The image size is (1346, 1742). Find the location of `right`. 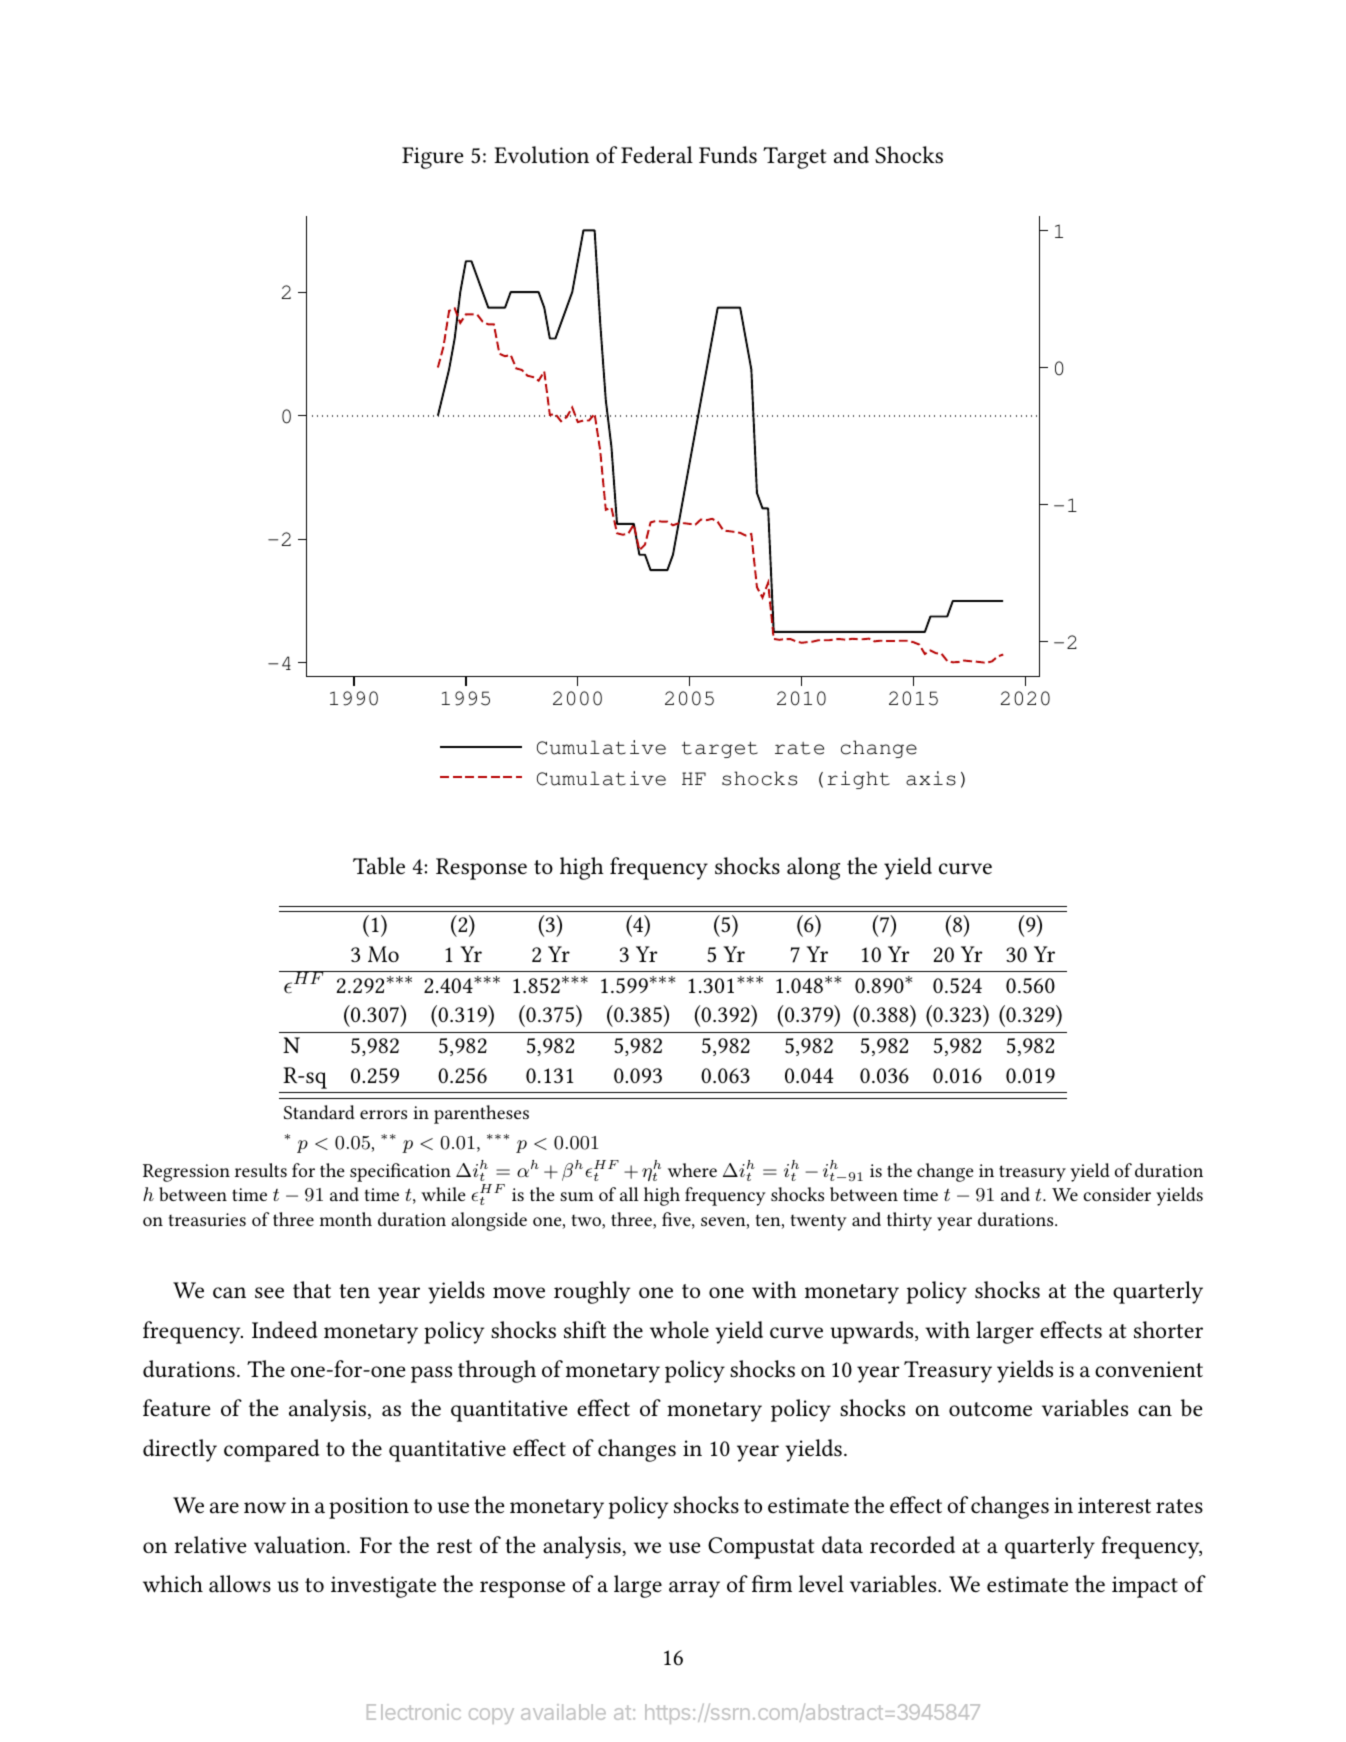

right is located at coordinates (858, 780).
